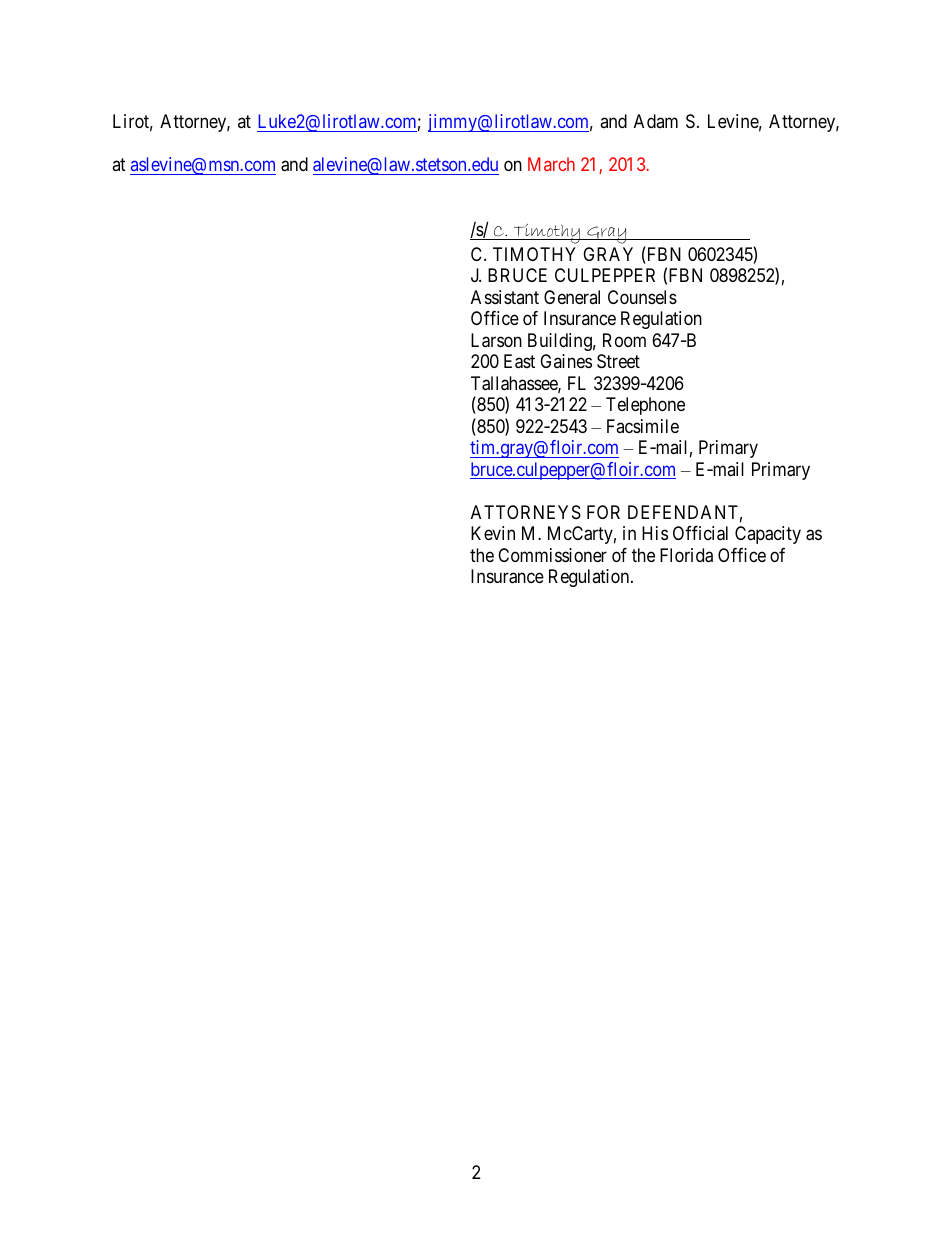 The image size is (952, 1233). What do you see at coordinates (572, 297) in the page?
I see `General` at bounding box center [572, 297].
